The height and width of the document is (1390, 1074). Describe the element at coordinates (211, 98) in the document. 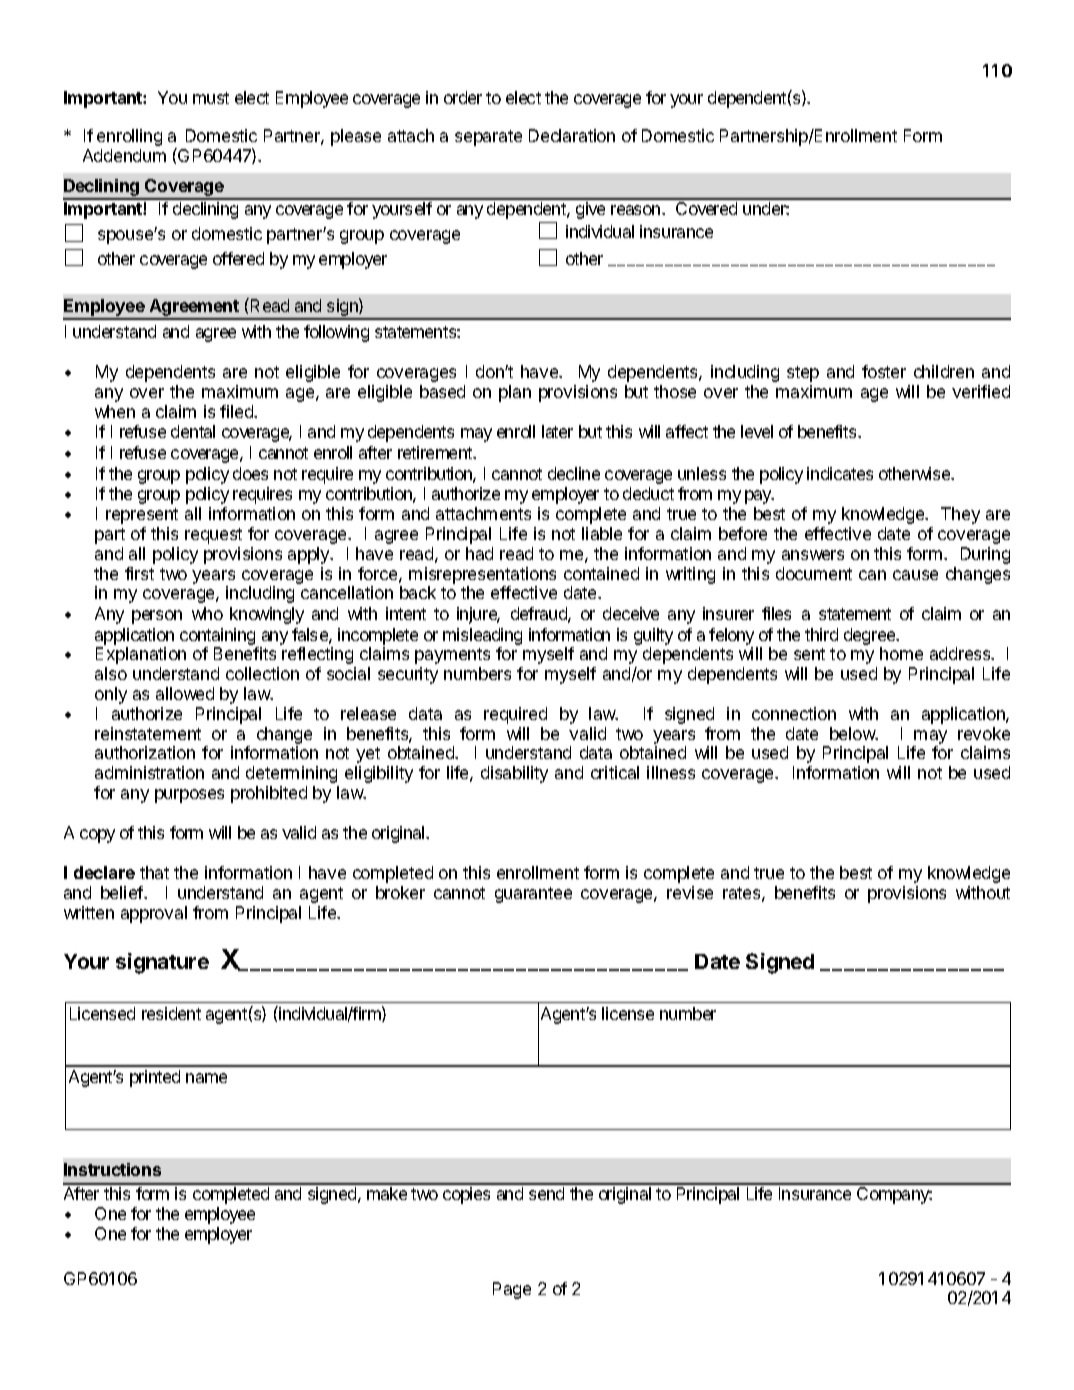

I see `must` at that location.
